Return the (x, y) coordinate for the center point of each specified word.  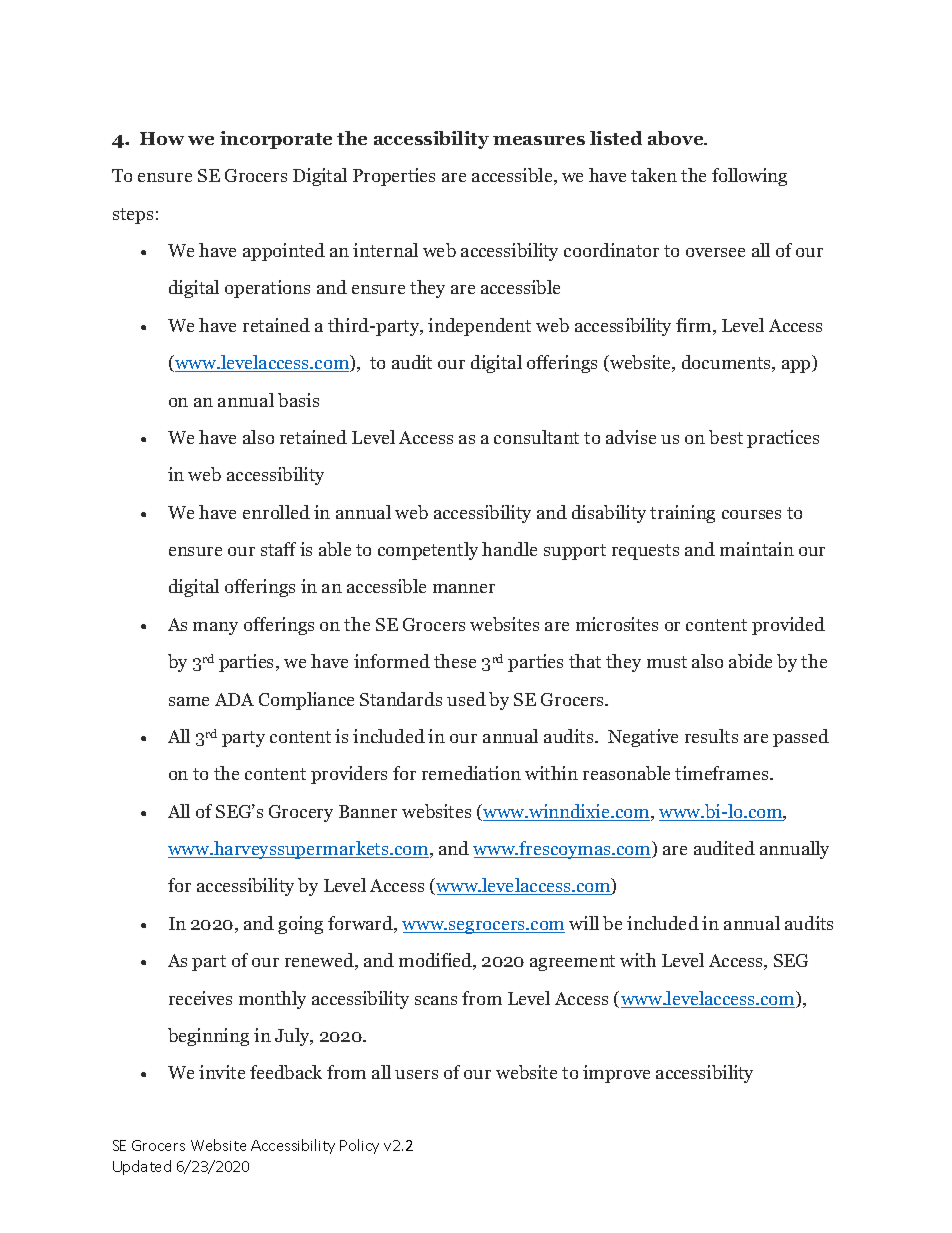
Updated (142, 1167)
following (749, 177)
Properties (394, 177)
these (455, 661)
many (215, 628)
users (416, 1074)
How (162, 138)
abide (750, 661)
